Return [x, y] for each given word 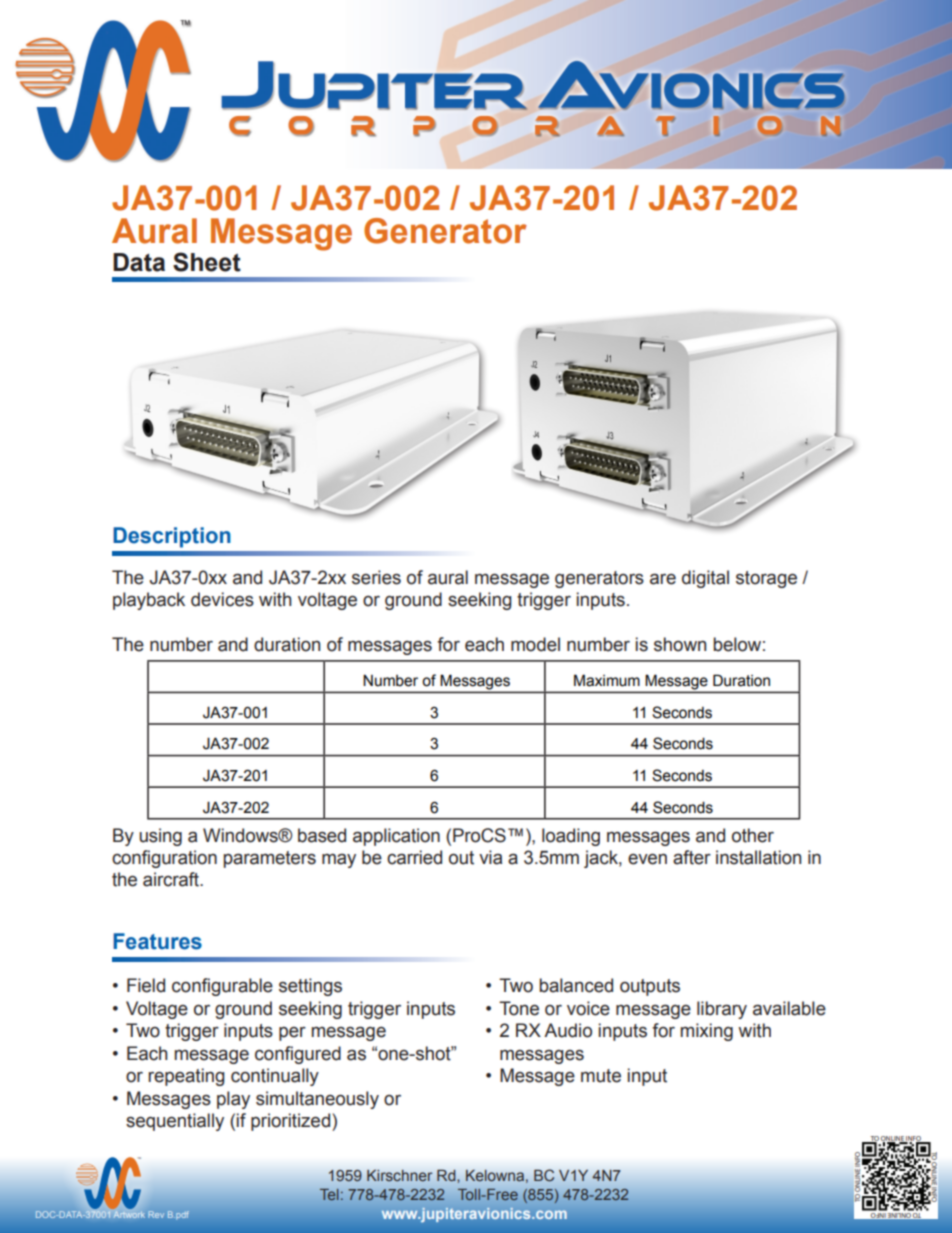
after [692, 857]
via [490, 857]
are [663, 579]
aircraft [172, 879]
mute [601, 1076]
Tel [329, 1194]
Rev [156, 1214]
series [376, 577]
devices [222, 599]
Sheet [207, 262]
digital [705, 579]
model [535, 644]
